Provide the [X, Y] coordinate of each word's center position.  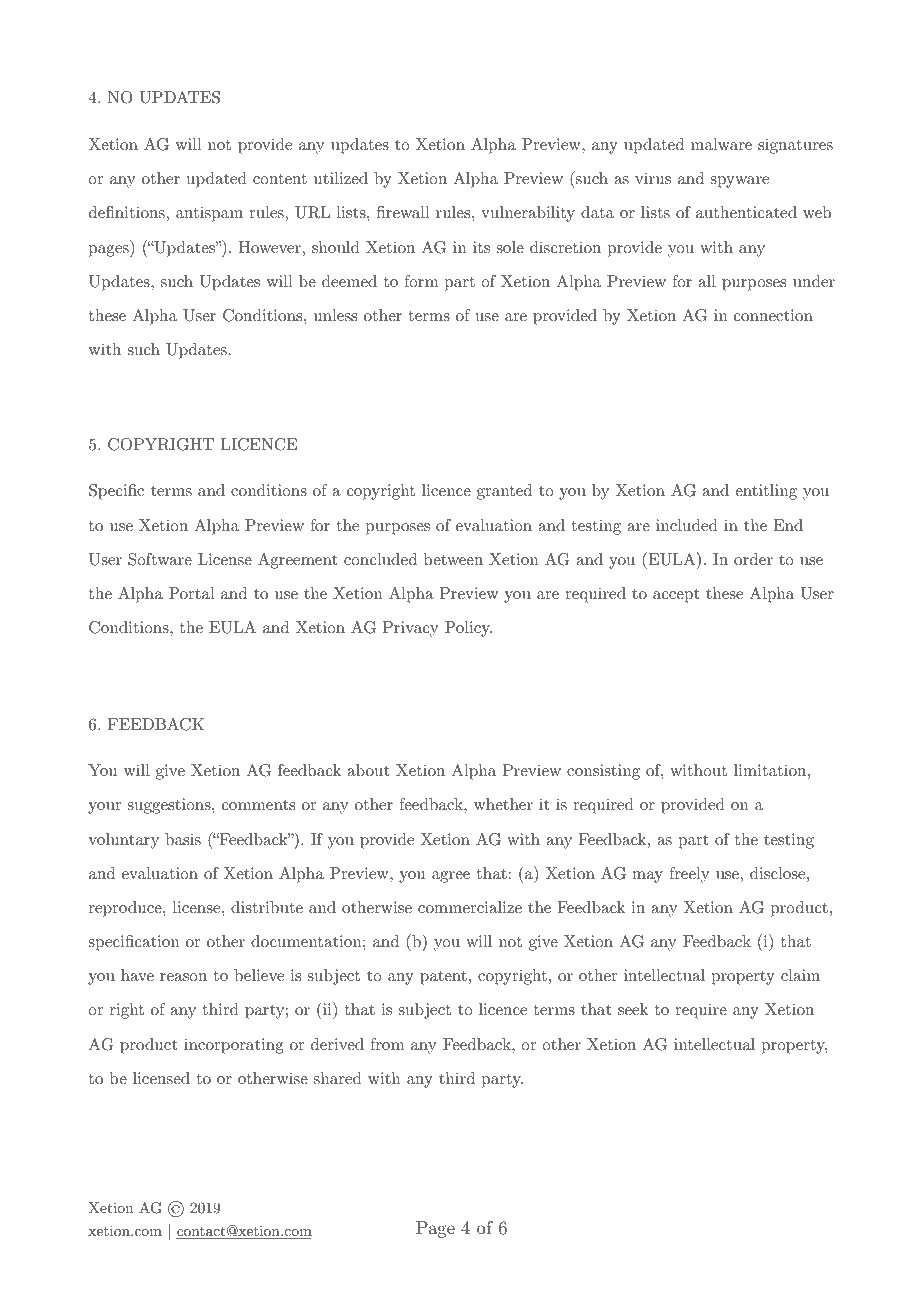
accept [676, 595]
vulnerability [528, 214]
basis [183, 839]
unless [335, 315]
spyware [740, 182]
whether [503, 804]
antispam [209, 214]
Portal [191, 593]
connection [773, 315]
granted [504, 492]
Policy [468, 629]
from [387, 1044]
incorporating [234, 1046]
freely [689, 875]
